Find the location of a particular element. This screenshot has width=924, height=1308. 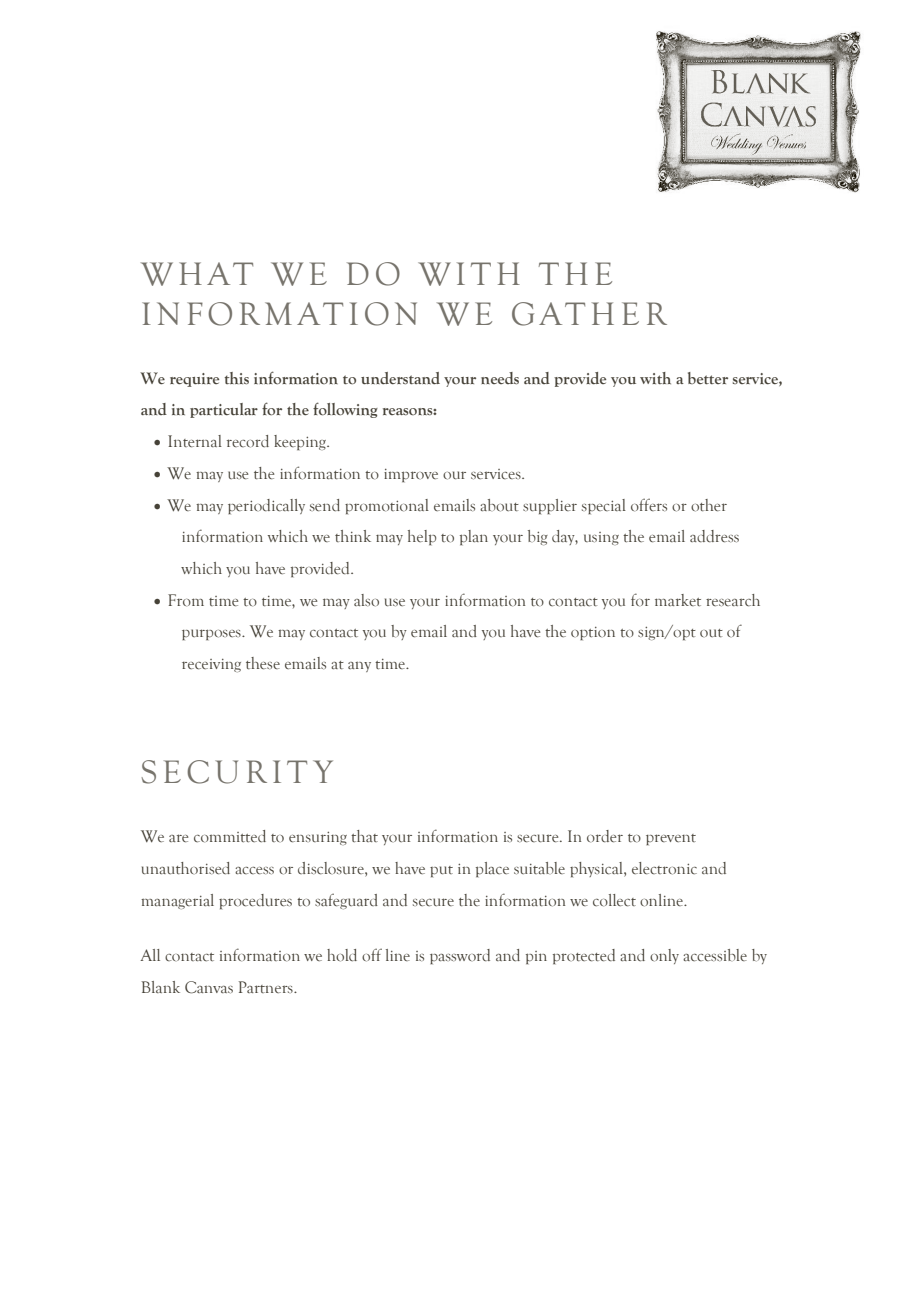

understand is located at coordinates (400, 378).
